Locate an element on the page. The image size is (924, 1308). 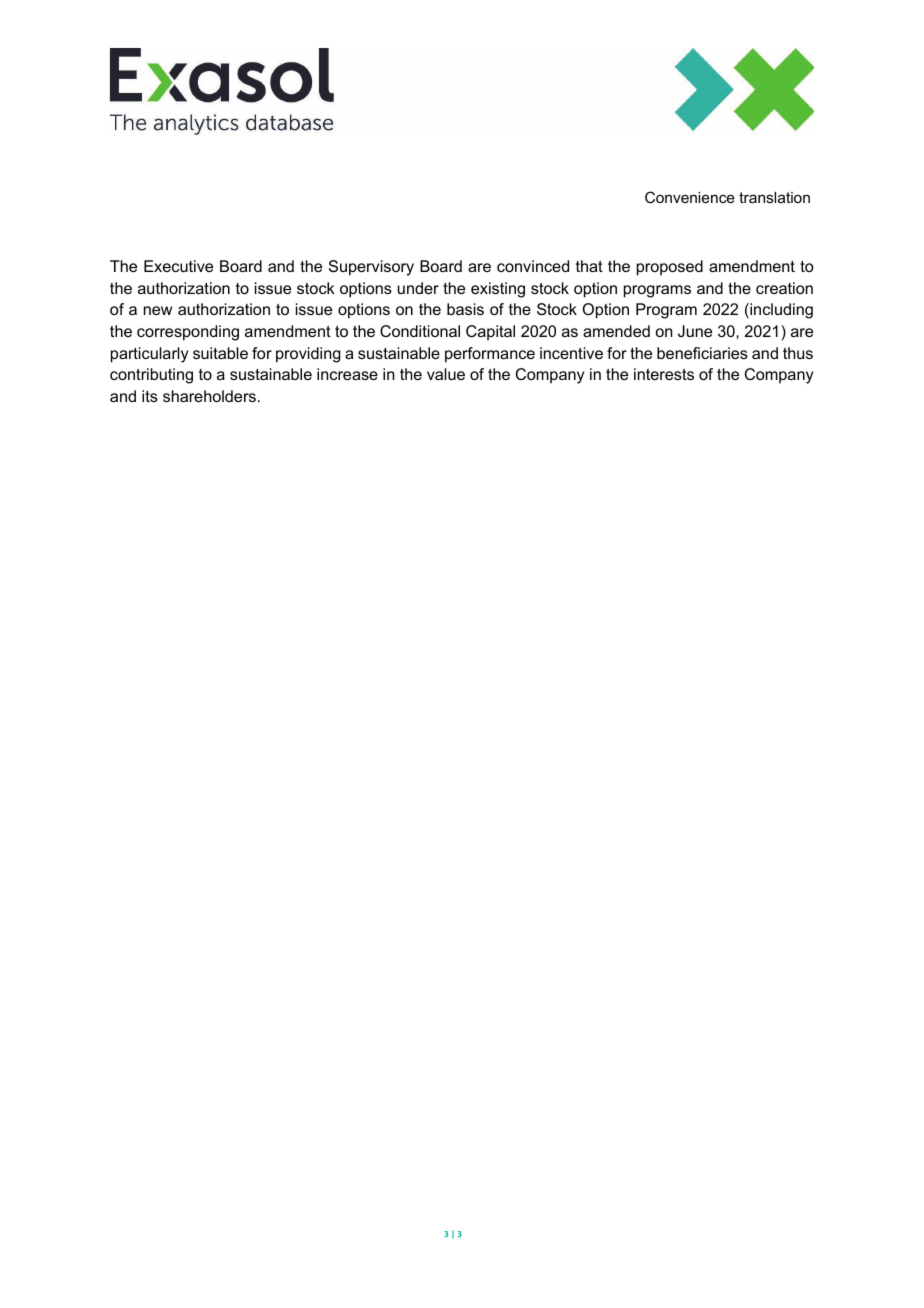
creation is located at coordinates (784, 288).
